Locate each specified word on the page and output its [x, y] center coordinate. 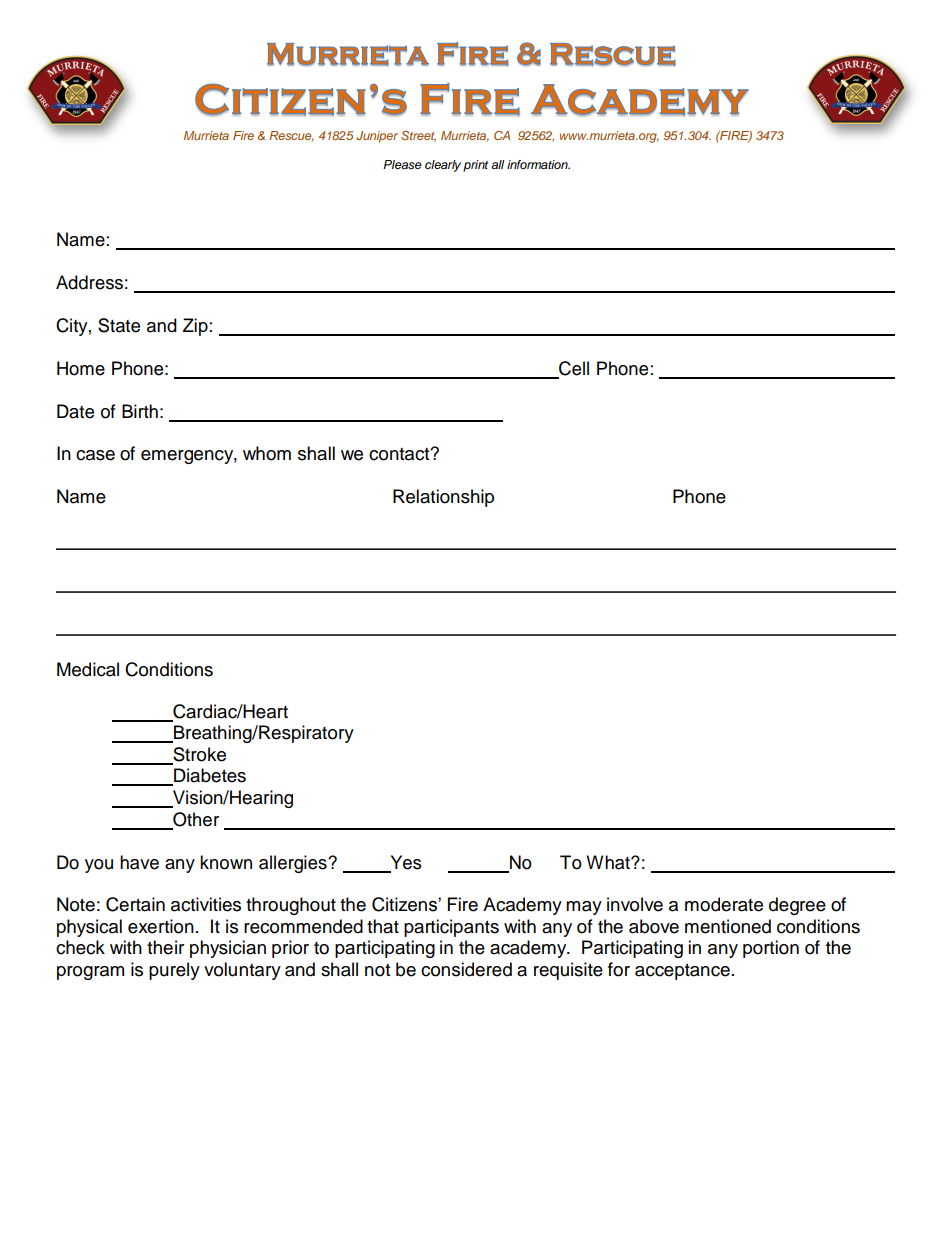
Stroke [198, 755]
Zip [196, 327]
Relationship [443, 498]
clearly [443, 166]
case [95, 455]
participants [451, 928]
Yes [405, 863]
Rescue [291, 136]
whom [267, 453]
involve [635, 904]
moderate [724, 904]
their [165, 947]
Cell [573, 369]
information [538, 164]
